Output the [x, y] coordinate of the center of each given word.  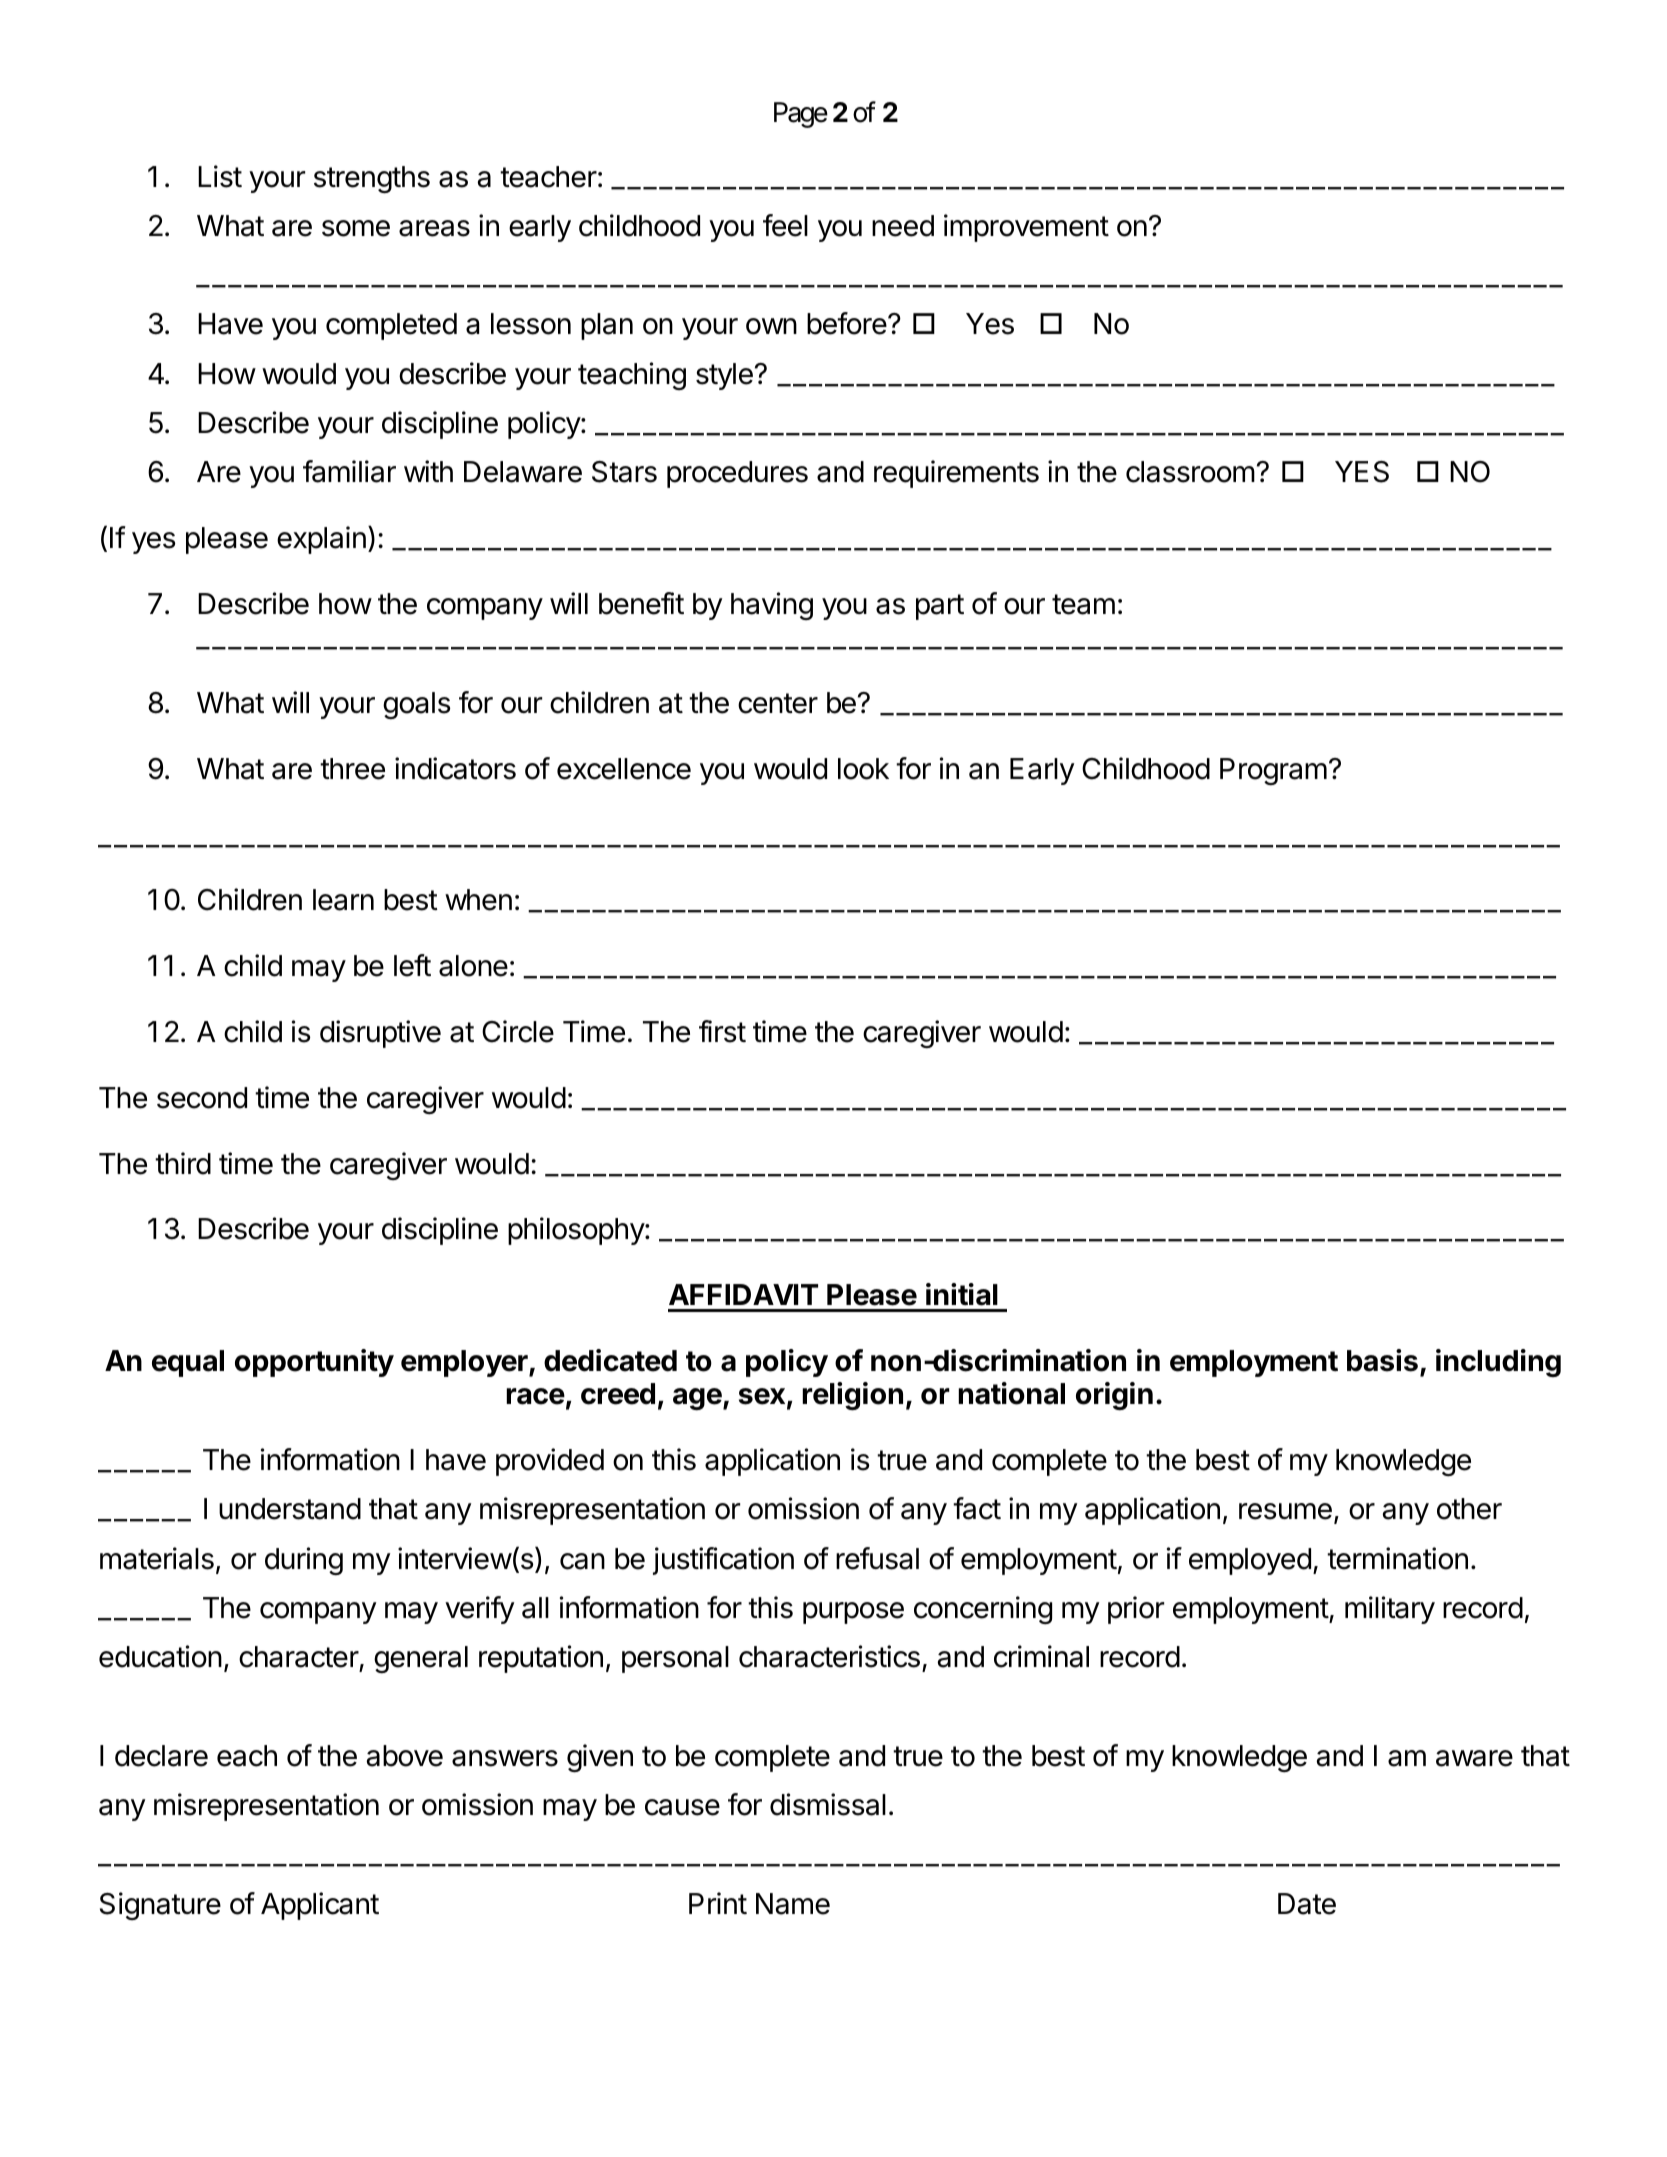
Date [1307, 1904]
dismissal [828, 1804]
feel [785, 225]
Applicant [320, 1906]
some [356, 228]
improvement [1026, 228]
